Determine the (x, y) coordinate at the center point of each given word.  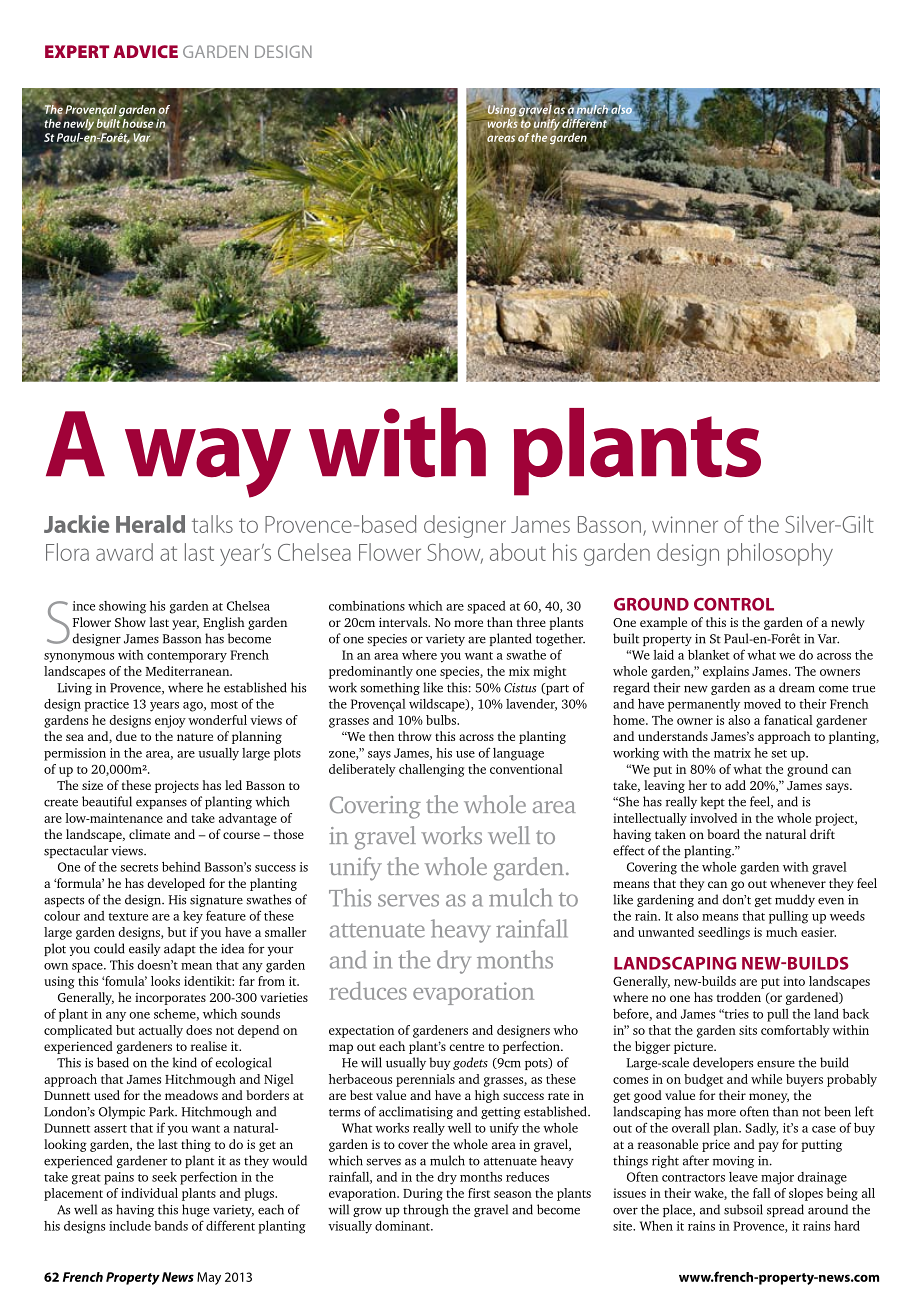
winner (685, 524)
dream (797, 687)
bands (171, 1226)
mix (519, 671)
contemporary (187, 657)
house (137, 122)
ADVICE (145, 51)
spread (785, 1210)
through (425, 1210)
